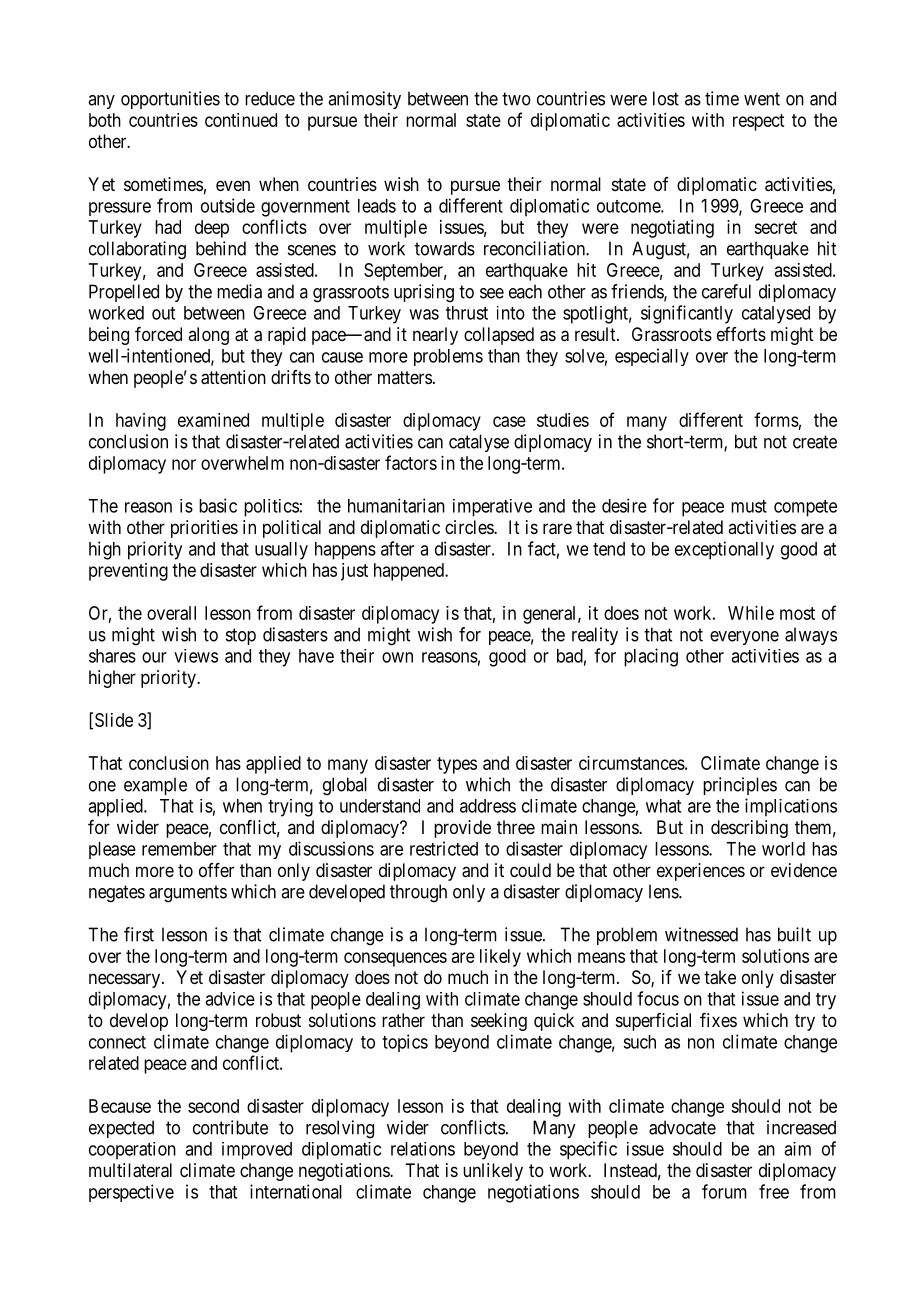 Image resolution: width=924 pixels, height=1308 pixels. I want to click on two, so click(516, 99).
